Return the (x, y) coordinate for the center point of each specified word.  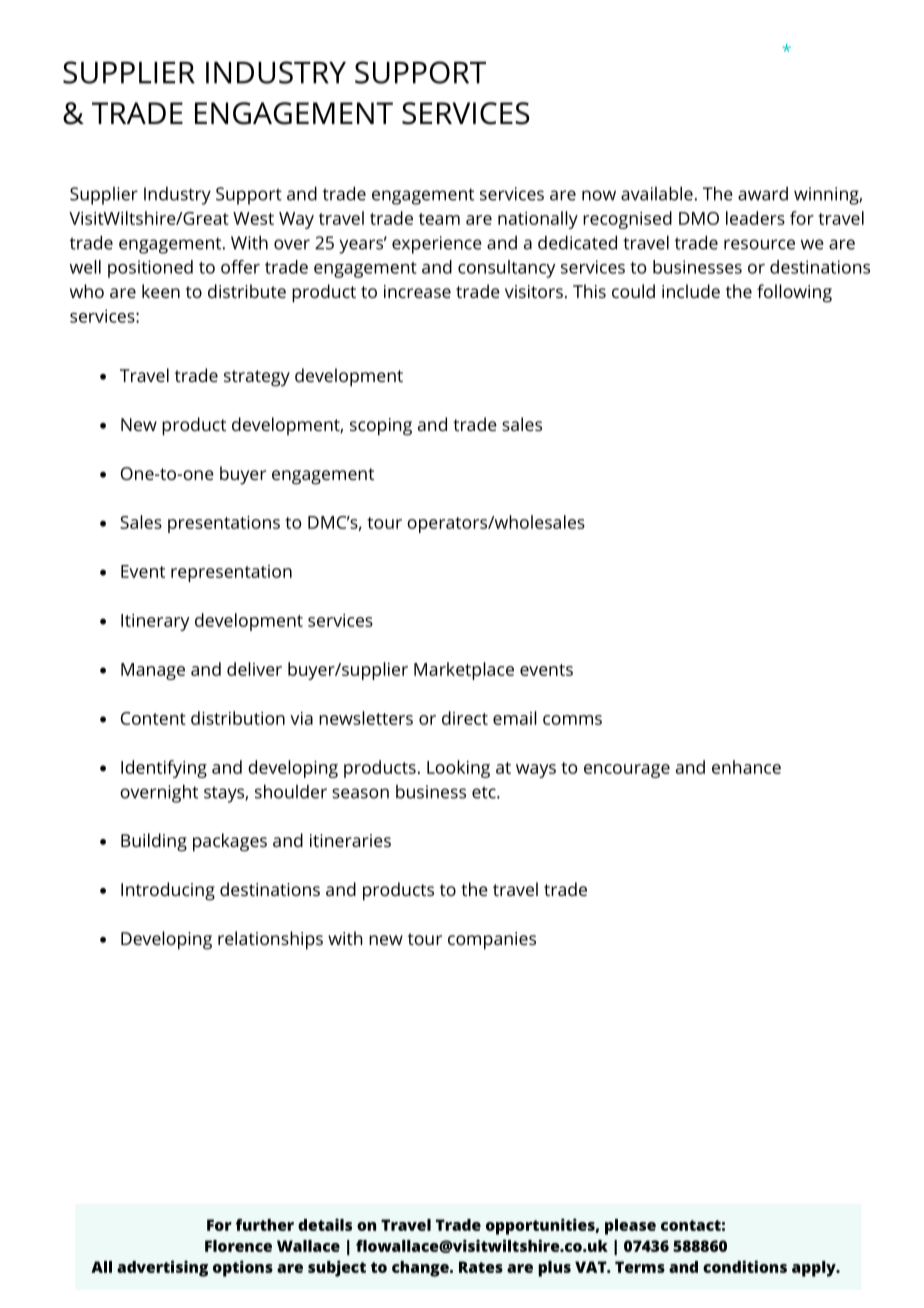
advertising (162, 1268)
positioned (150, 269)
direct (465, 718)
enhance (746, 767)
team (439, 219)
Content (153, 718)
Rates (481, 1267)
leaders (755, 218)
